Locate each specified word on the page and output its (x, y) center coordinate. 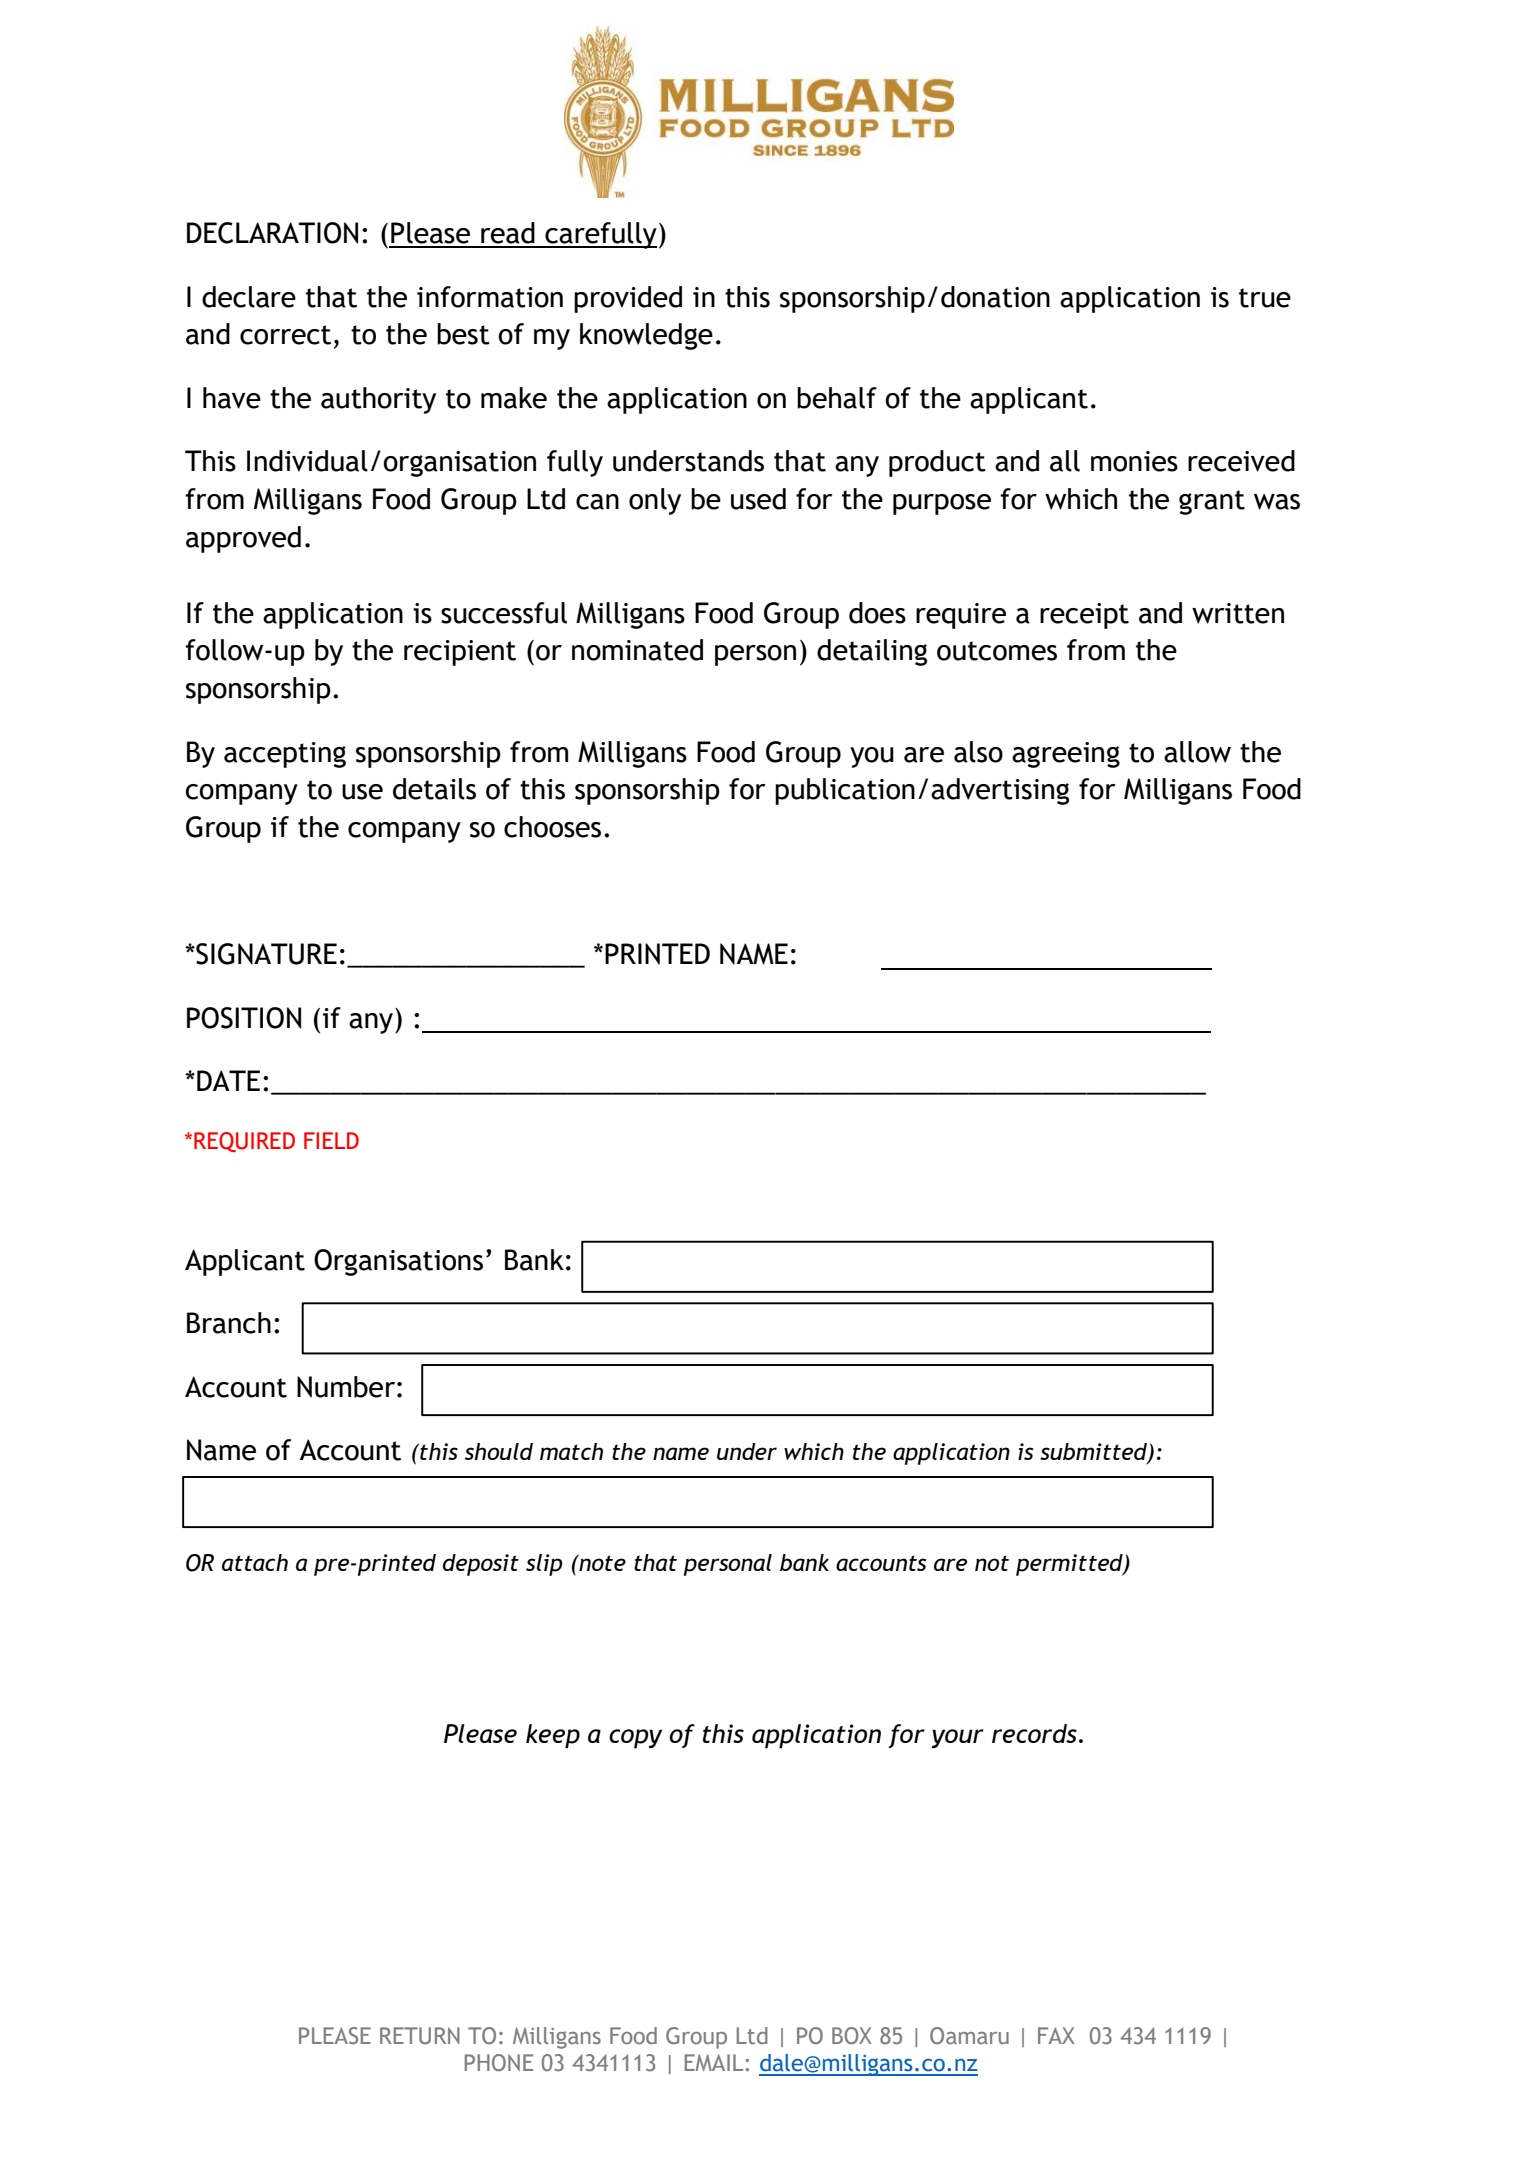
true (1265, 298)
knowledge (646, 336)
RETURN (420, 2035)
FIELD (331, 1140)
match (571, 1451)
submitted (1094, 1453)
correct (285, 335)
